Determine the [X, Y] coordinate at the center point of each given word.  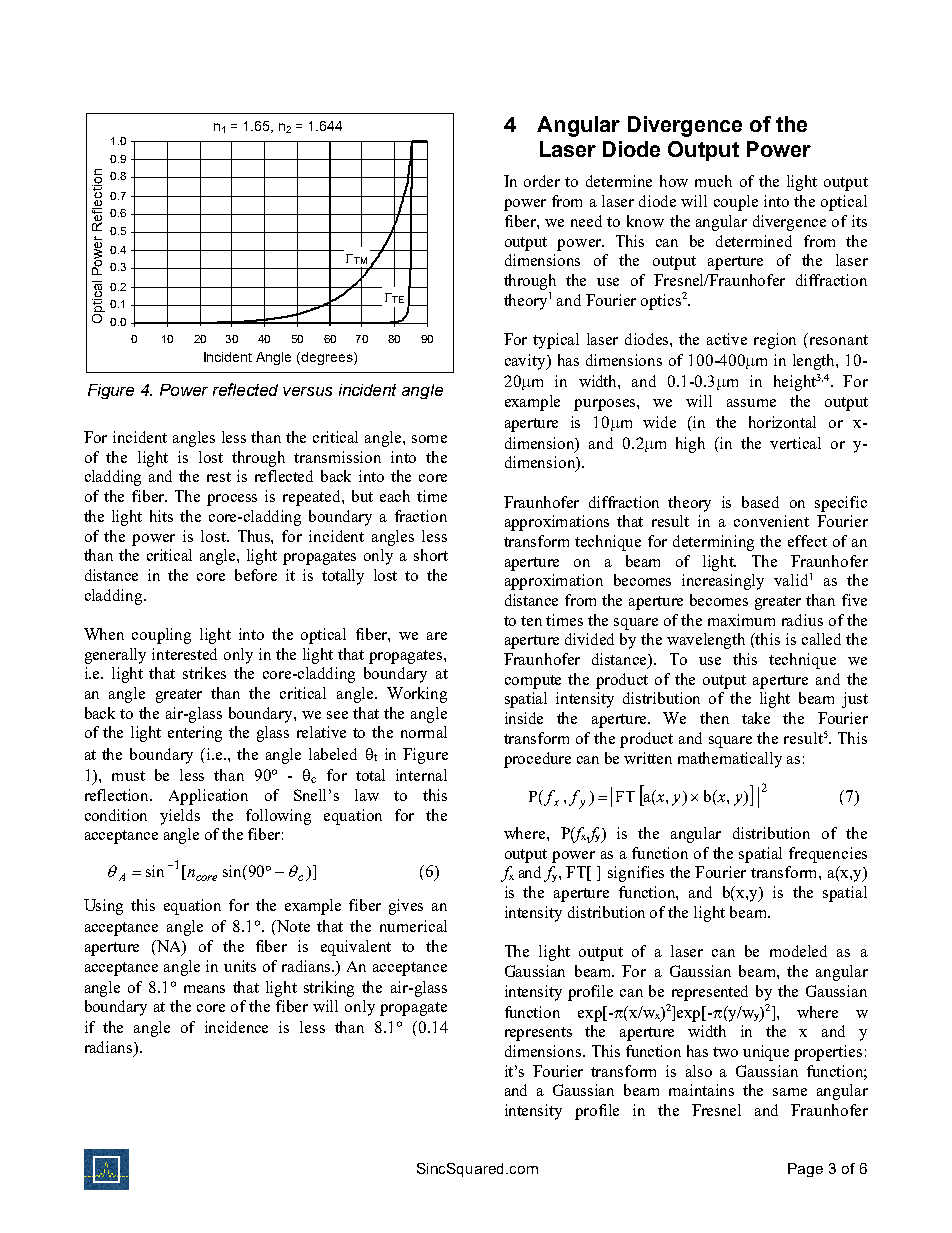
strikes [204, 673]
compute [533, 682]
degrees [328, 358]
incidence [236, 1027]
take [756, 718]
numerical [413, 926]
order [542, 181]
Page [805, 1170]
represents [538, 1034]
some [429, 439]
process [232, 500]
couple [736, 203]
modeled [798, 951]
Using [103, 907]
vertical [795, 443]
